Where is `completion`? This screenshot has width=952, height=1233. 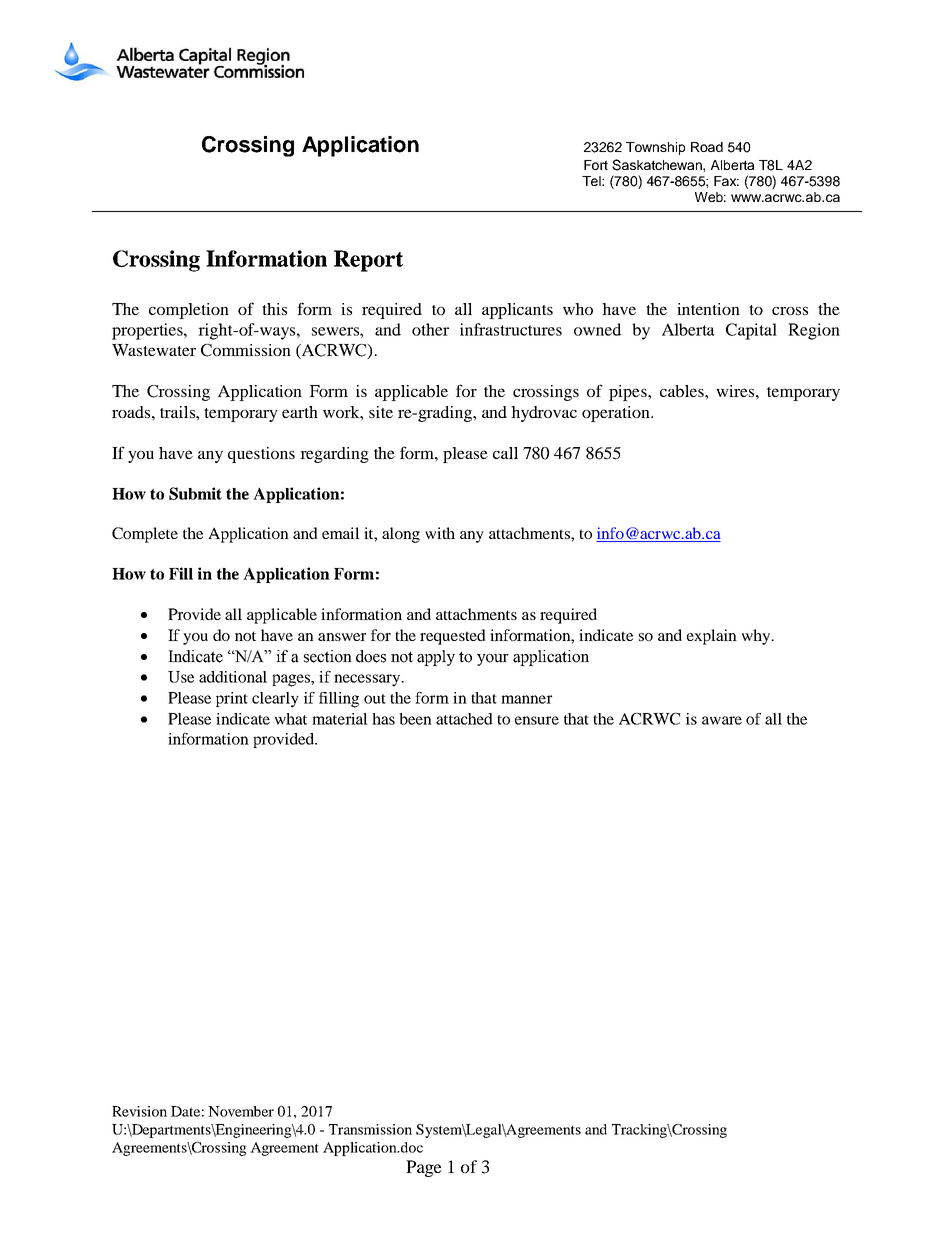
completion is located at coordinates (189, 311).
